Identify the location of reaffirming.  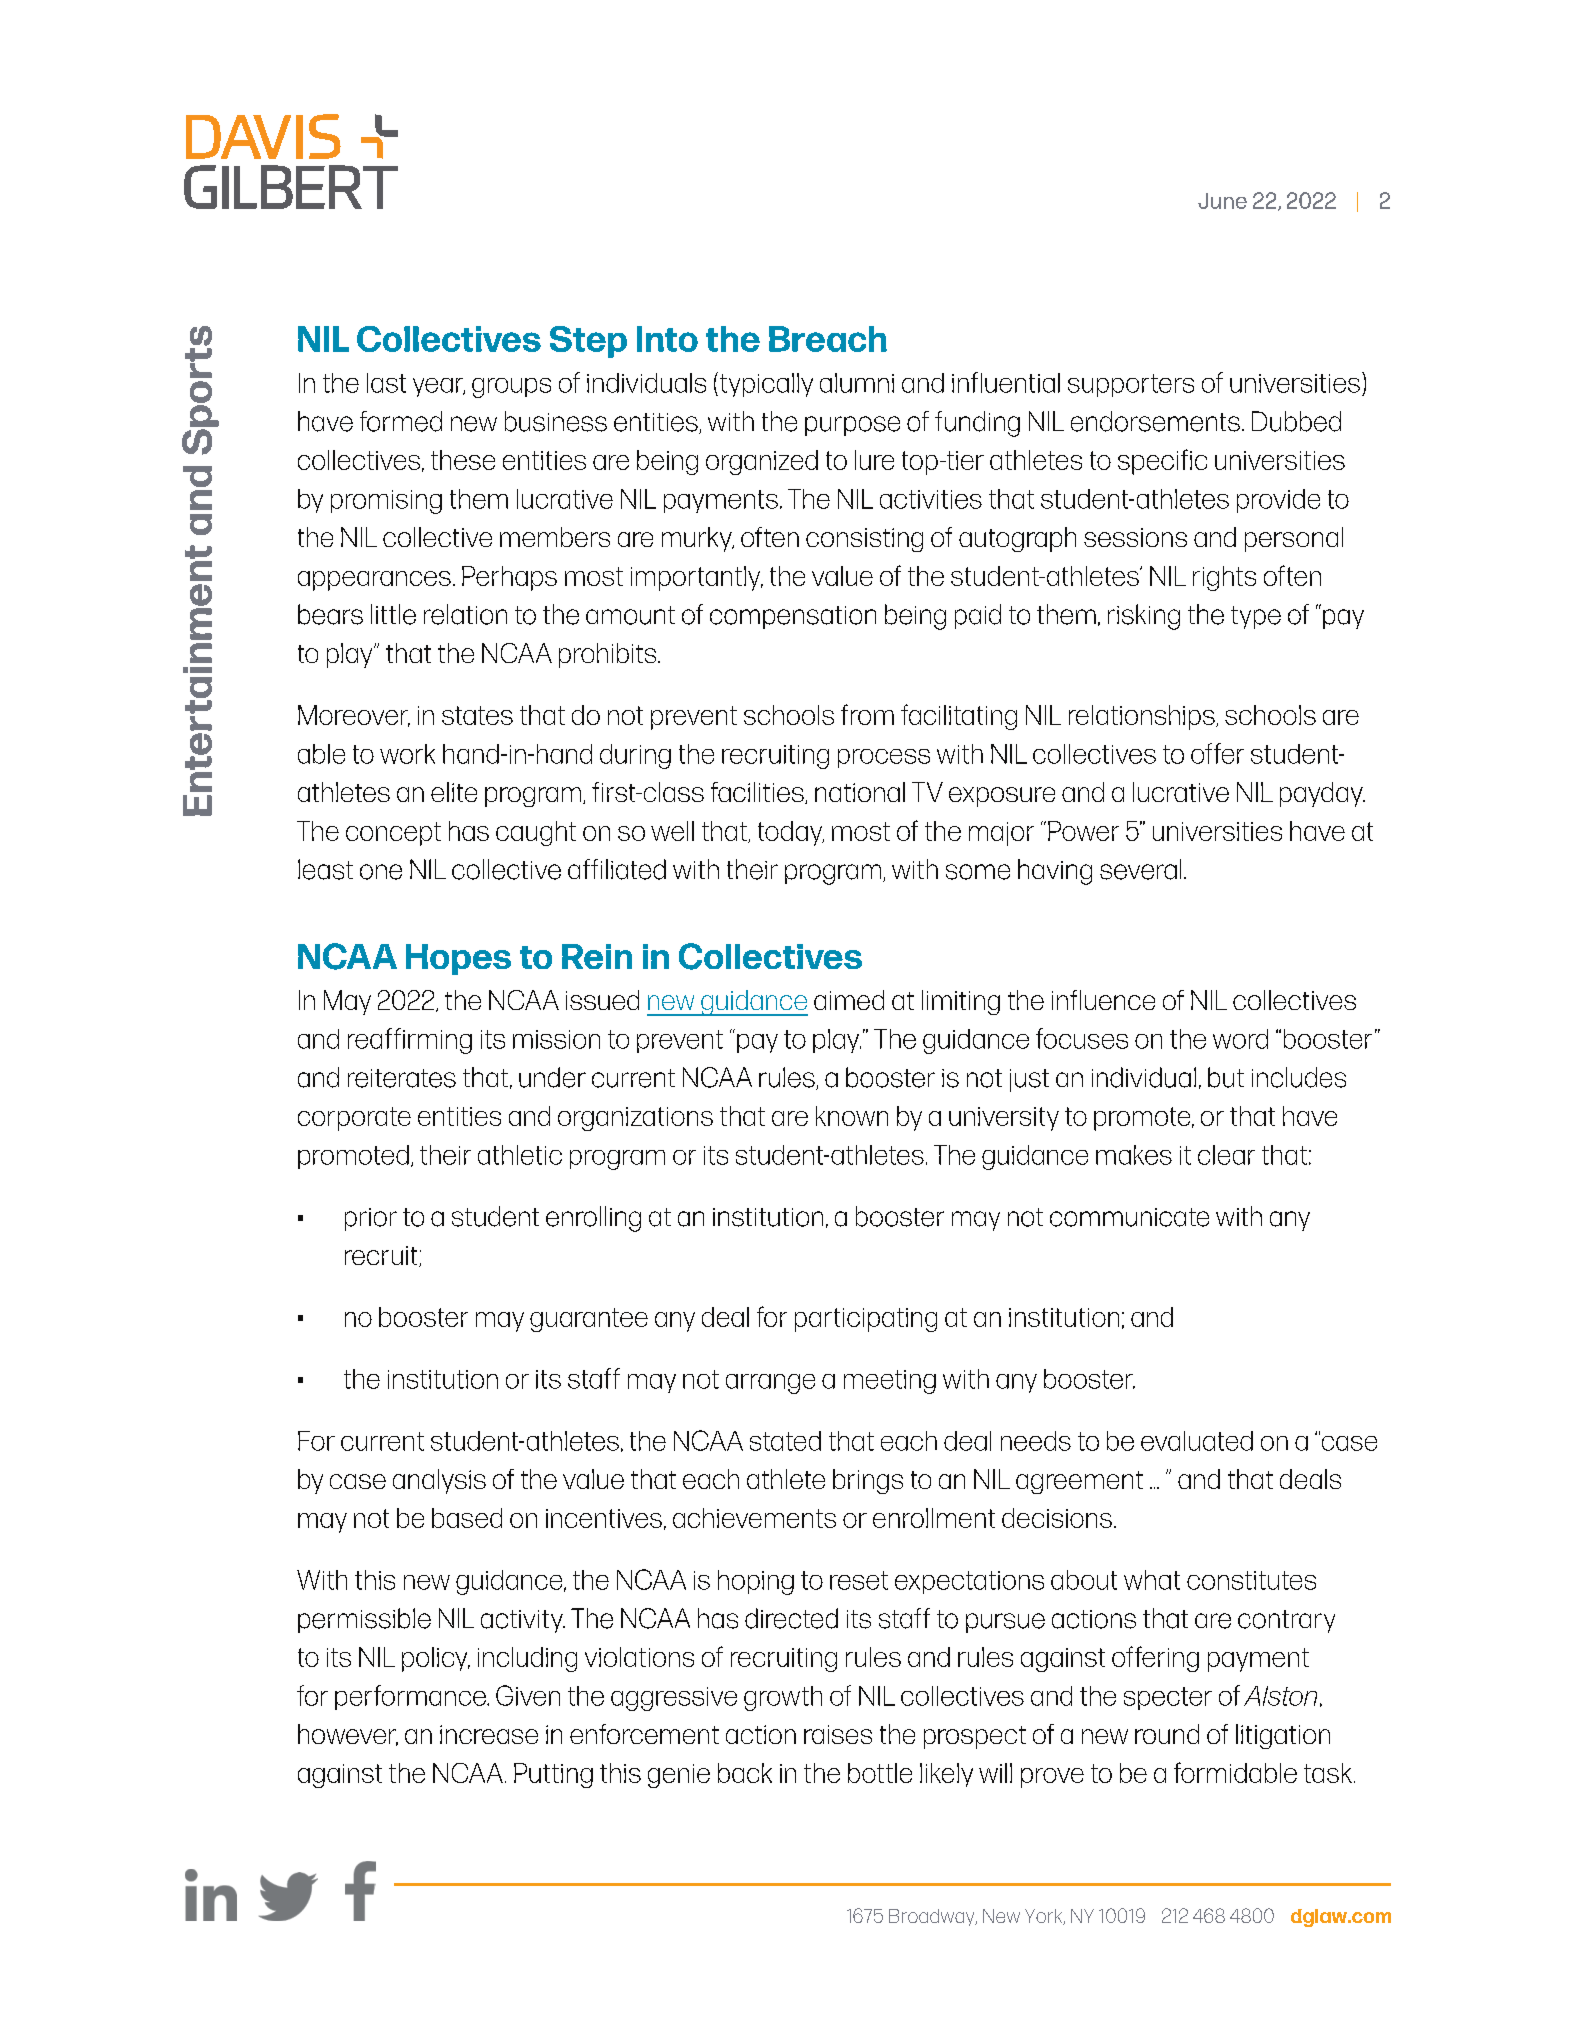
(410, 1041).
